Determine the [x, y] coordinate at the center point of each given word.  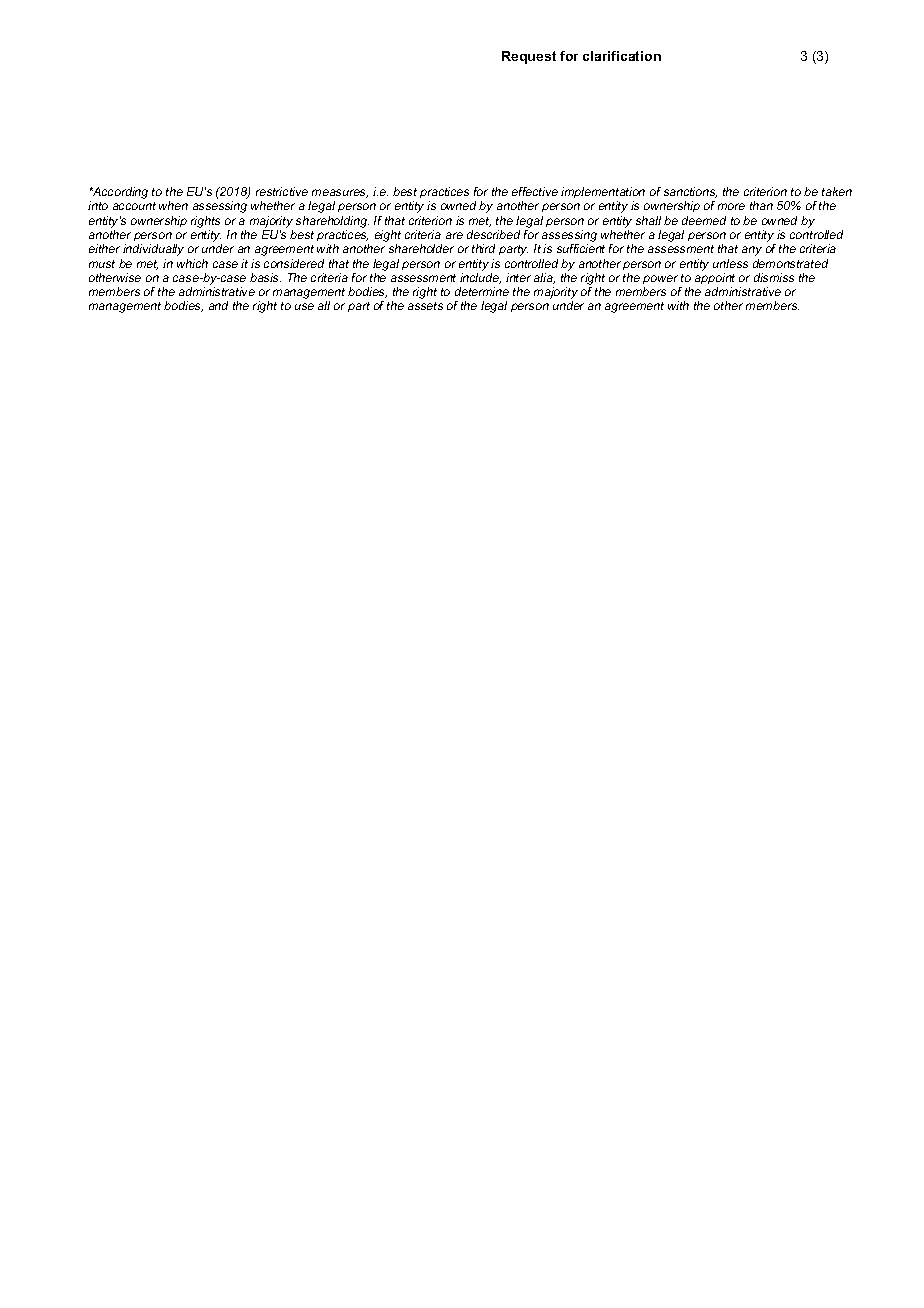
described [493, 234]
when [173, 205]
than [761, 205]
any [752, 251]
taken [837, 191]
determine [482, 291]
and [218, 305]
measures [340, 193]
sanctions [690, 192]
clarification [622, 56]
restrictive [282, 191]
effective [535, 191]
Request [529, 57]
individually [153, 250]
